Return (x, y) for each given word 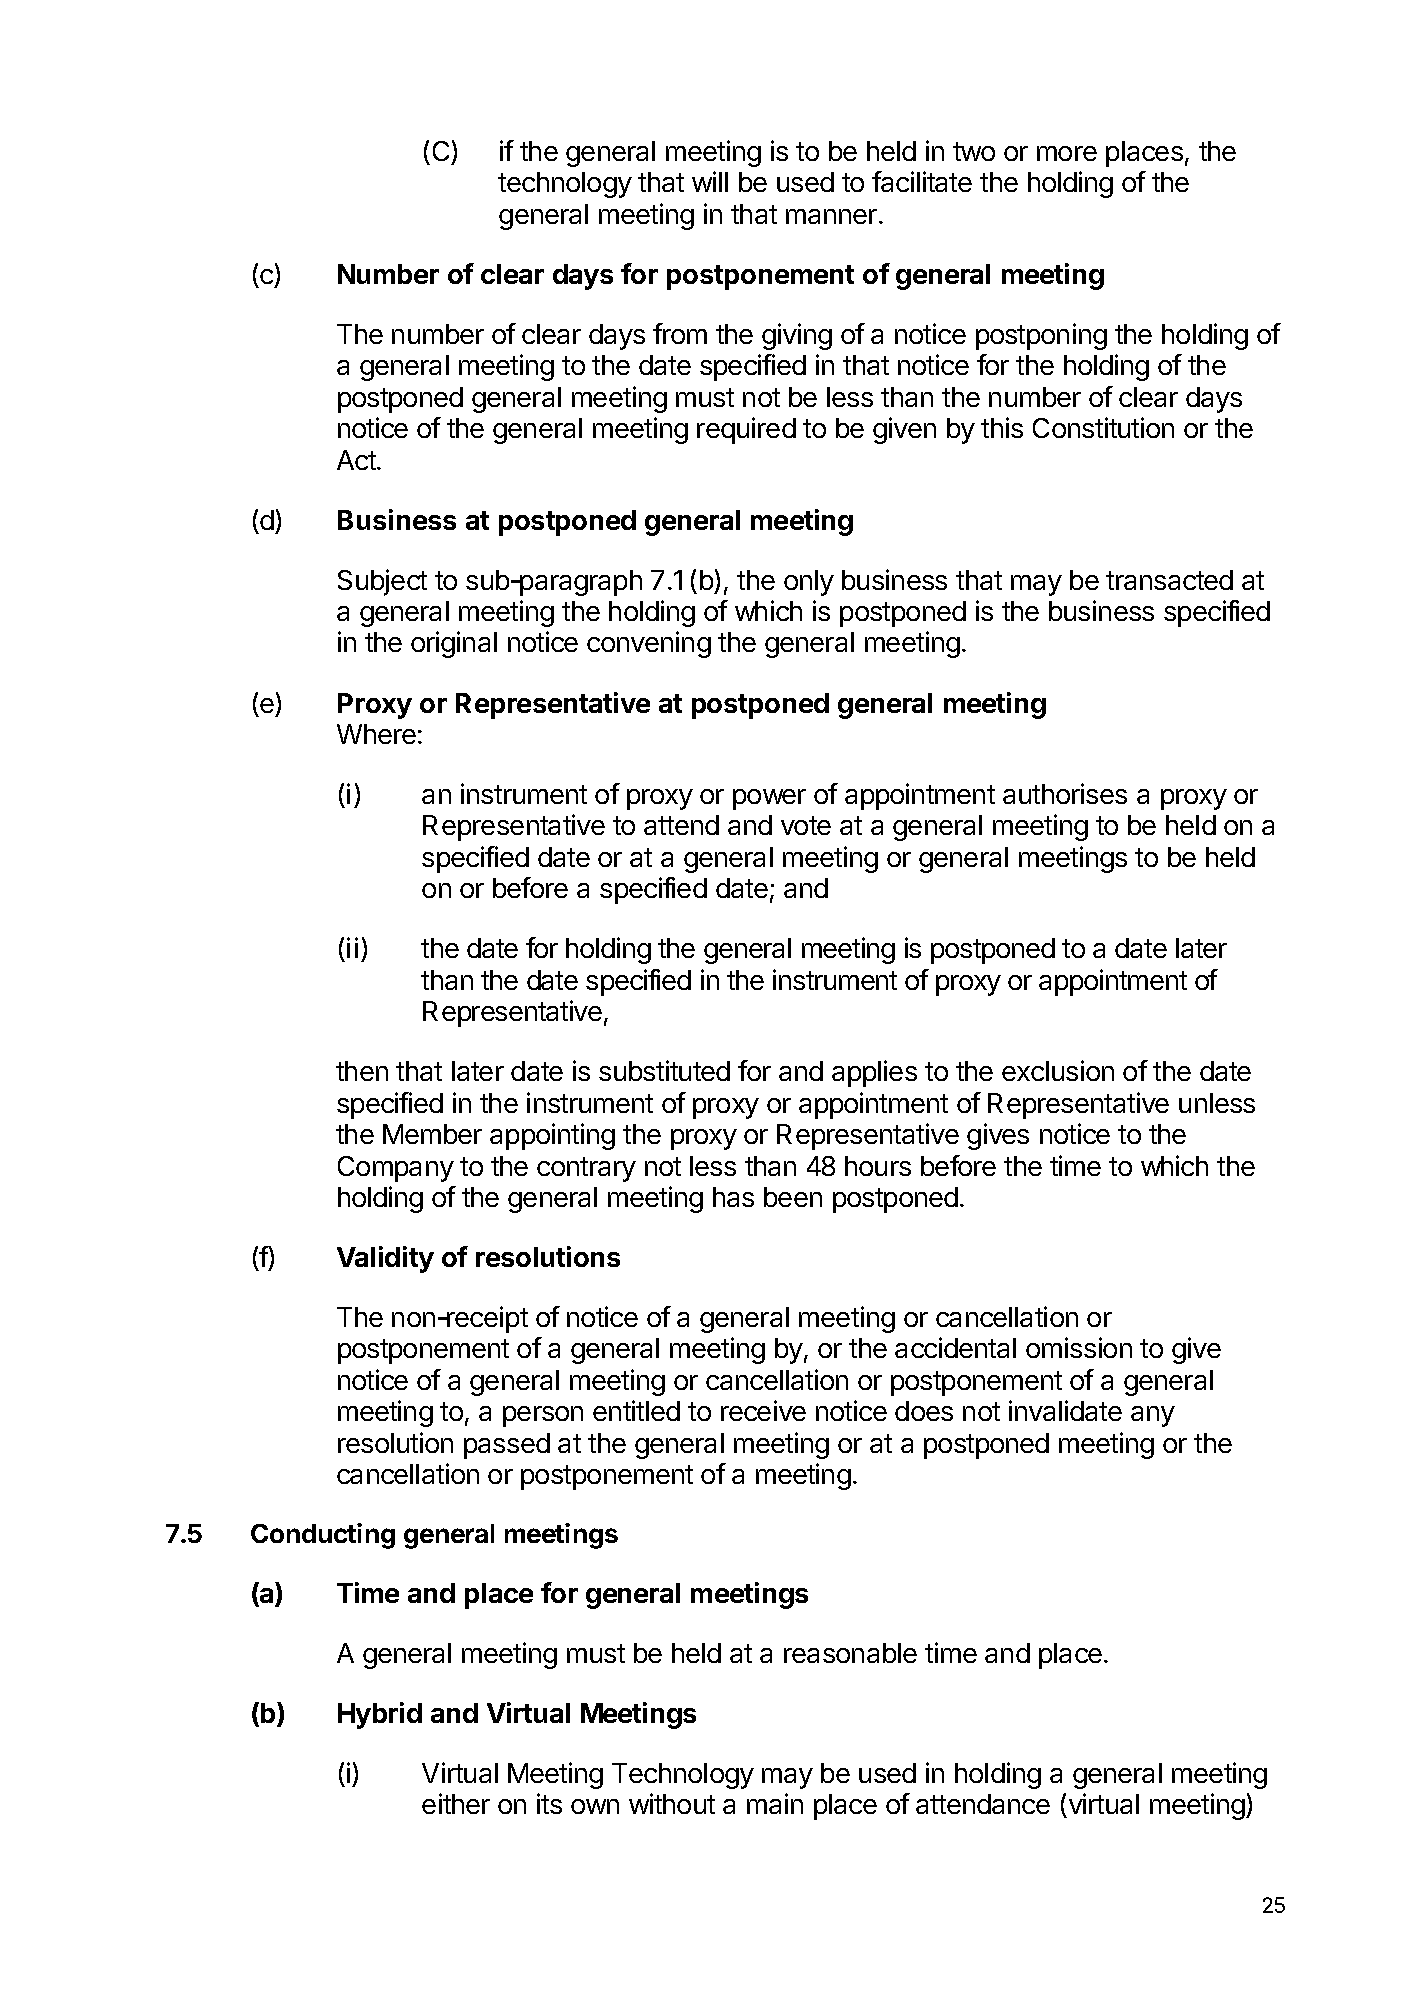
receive (763, 1410)
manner (831, 216)
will (710, 181)
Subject (382, 582)
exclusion (1058, 1070)
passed (507, 1446)
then (362, 1071)
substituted (664, 1070)
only (809, 583)
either (456, 1803)
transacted (1169, 580)
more (1067, 153)
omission (1079, 1347)
